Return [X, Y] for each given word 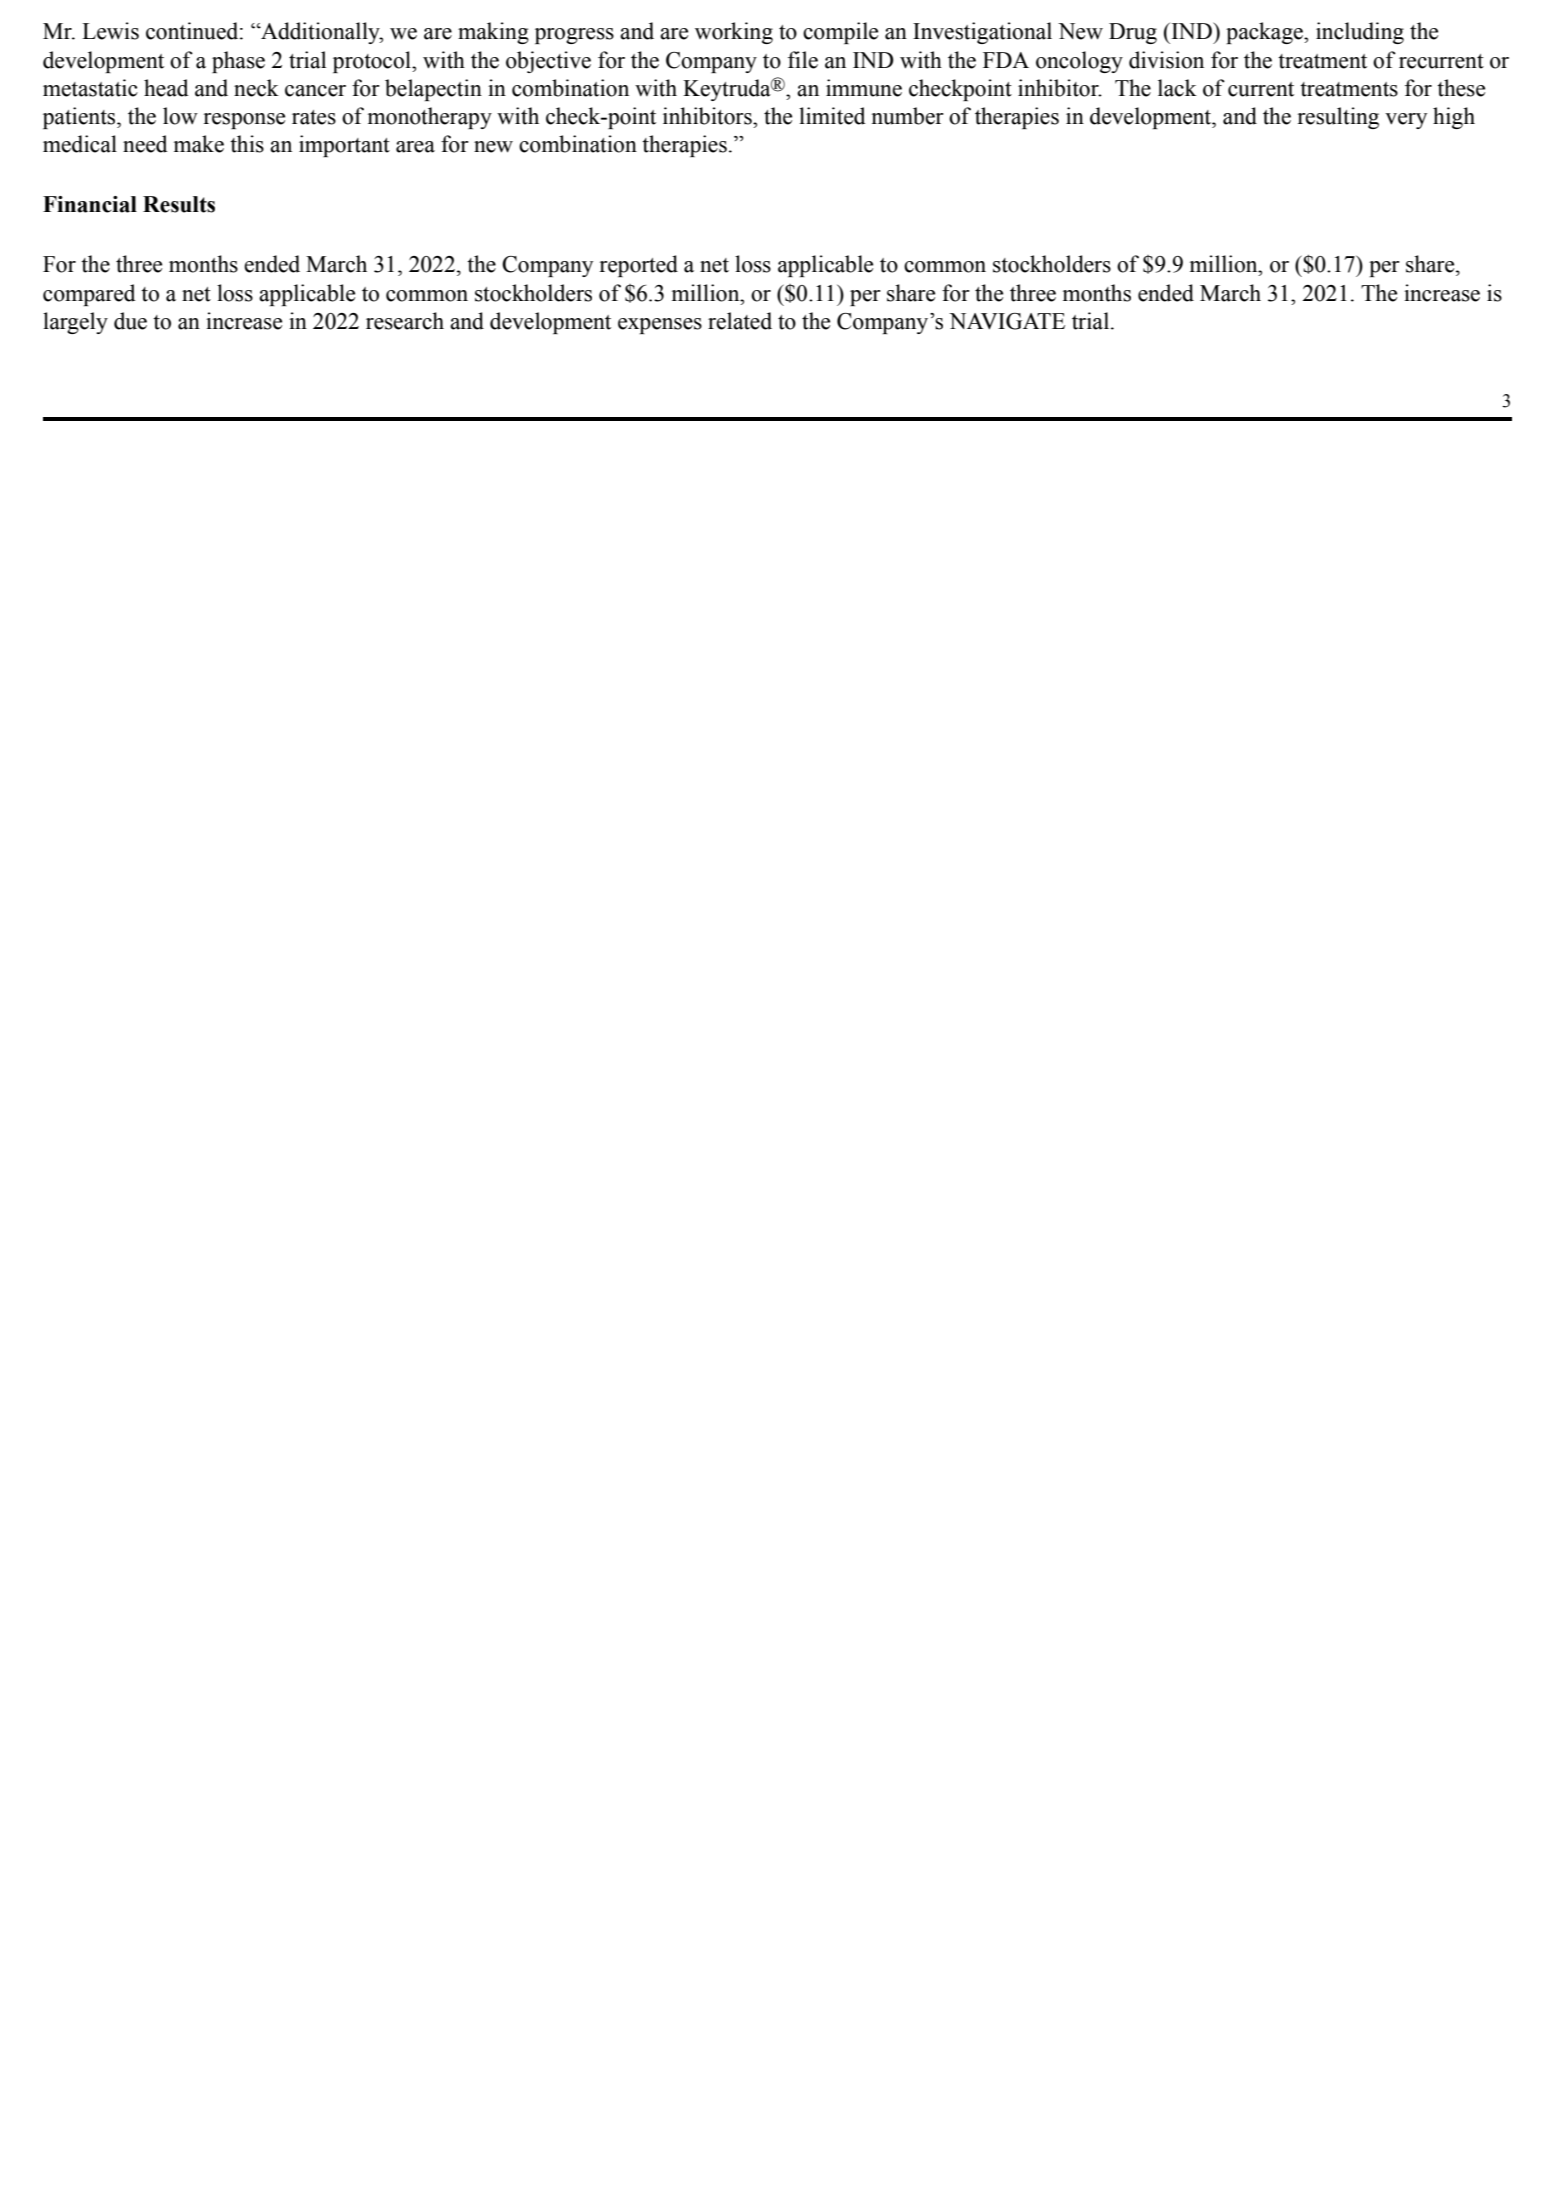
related [740, 321]
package [1265, 33]
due [130, 321]
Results [179, 204]
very [1406, 121]
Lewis [110, 31]
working [734, 33]
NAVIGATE [1007, 321]
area [415, 147]
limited [832, 116]
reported [639, 266]
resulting [1338, 118]
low [180, 116]
